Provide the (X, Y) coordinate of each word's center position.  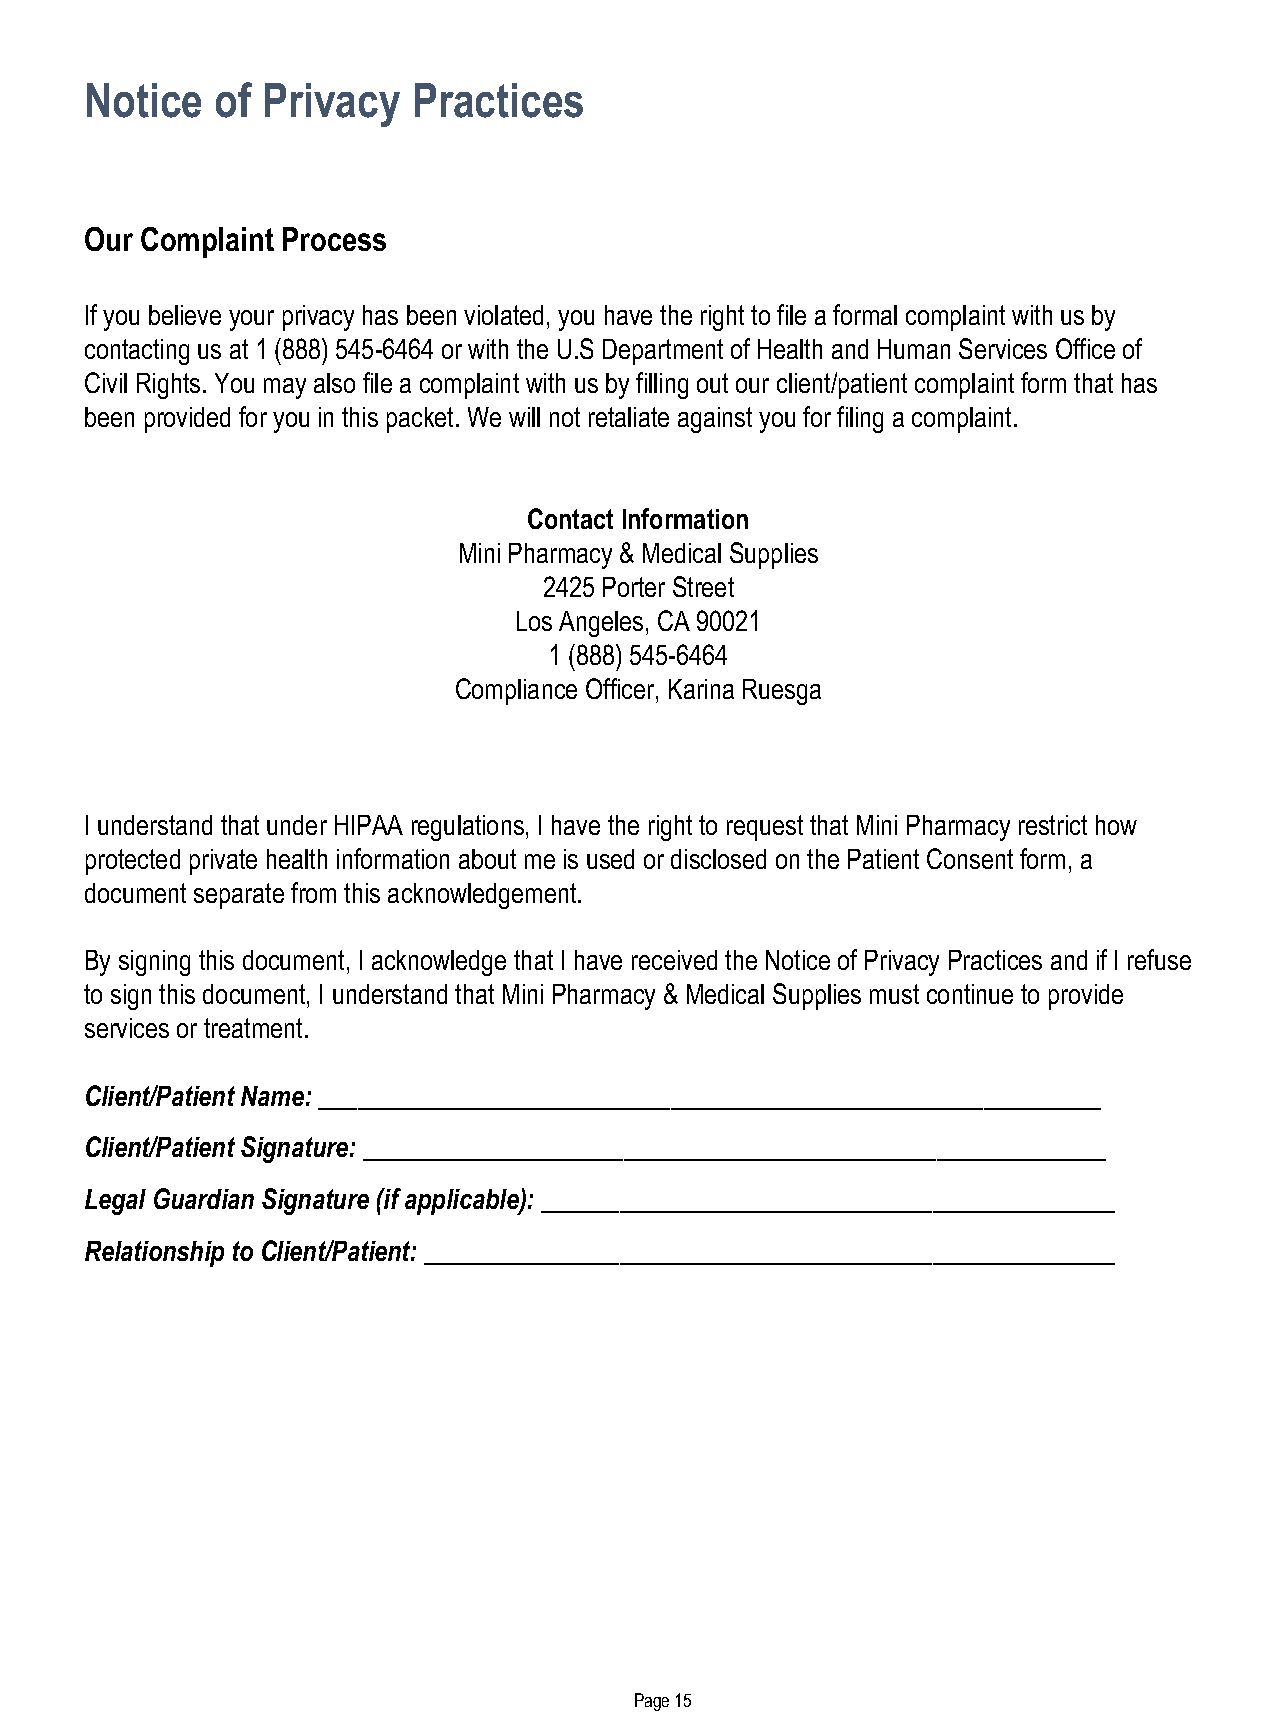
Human (914, 349)
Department (663, 352)
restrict (1053, 825)
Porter (634, 587)
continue (970, 994)
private (223, 862)
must (894, 994)
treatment (255, 1028)
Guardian (204, 1198)
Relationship (154, 1254)
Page (652, 1702)
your (251, 320)
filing (860, 419)
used (610, 859)
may (285, 388)
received (674, 960)
